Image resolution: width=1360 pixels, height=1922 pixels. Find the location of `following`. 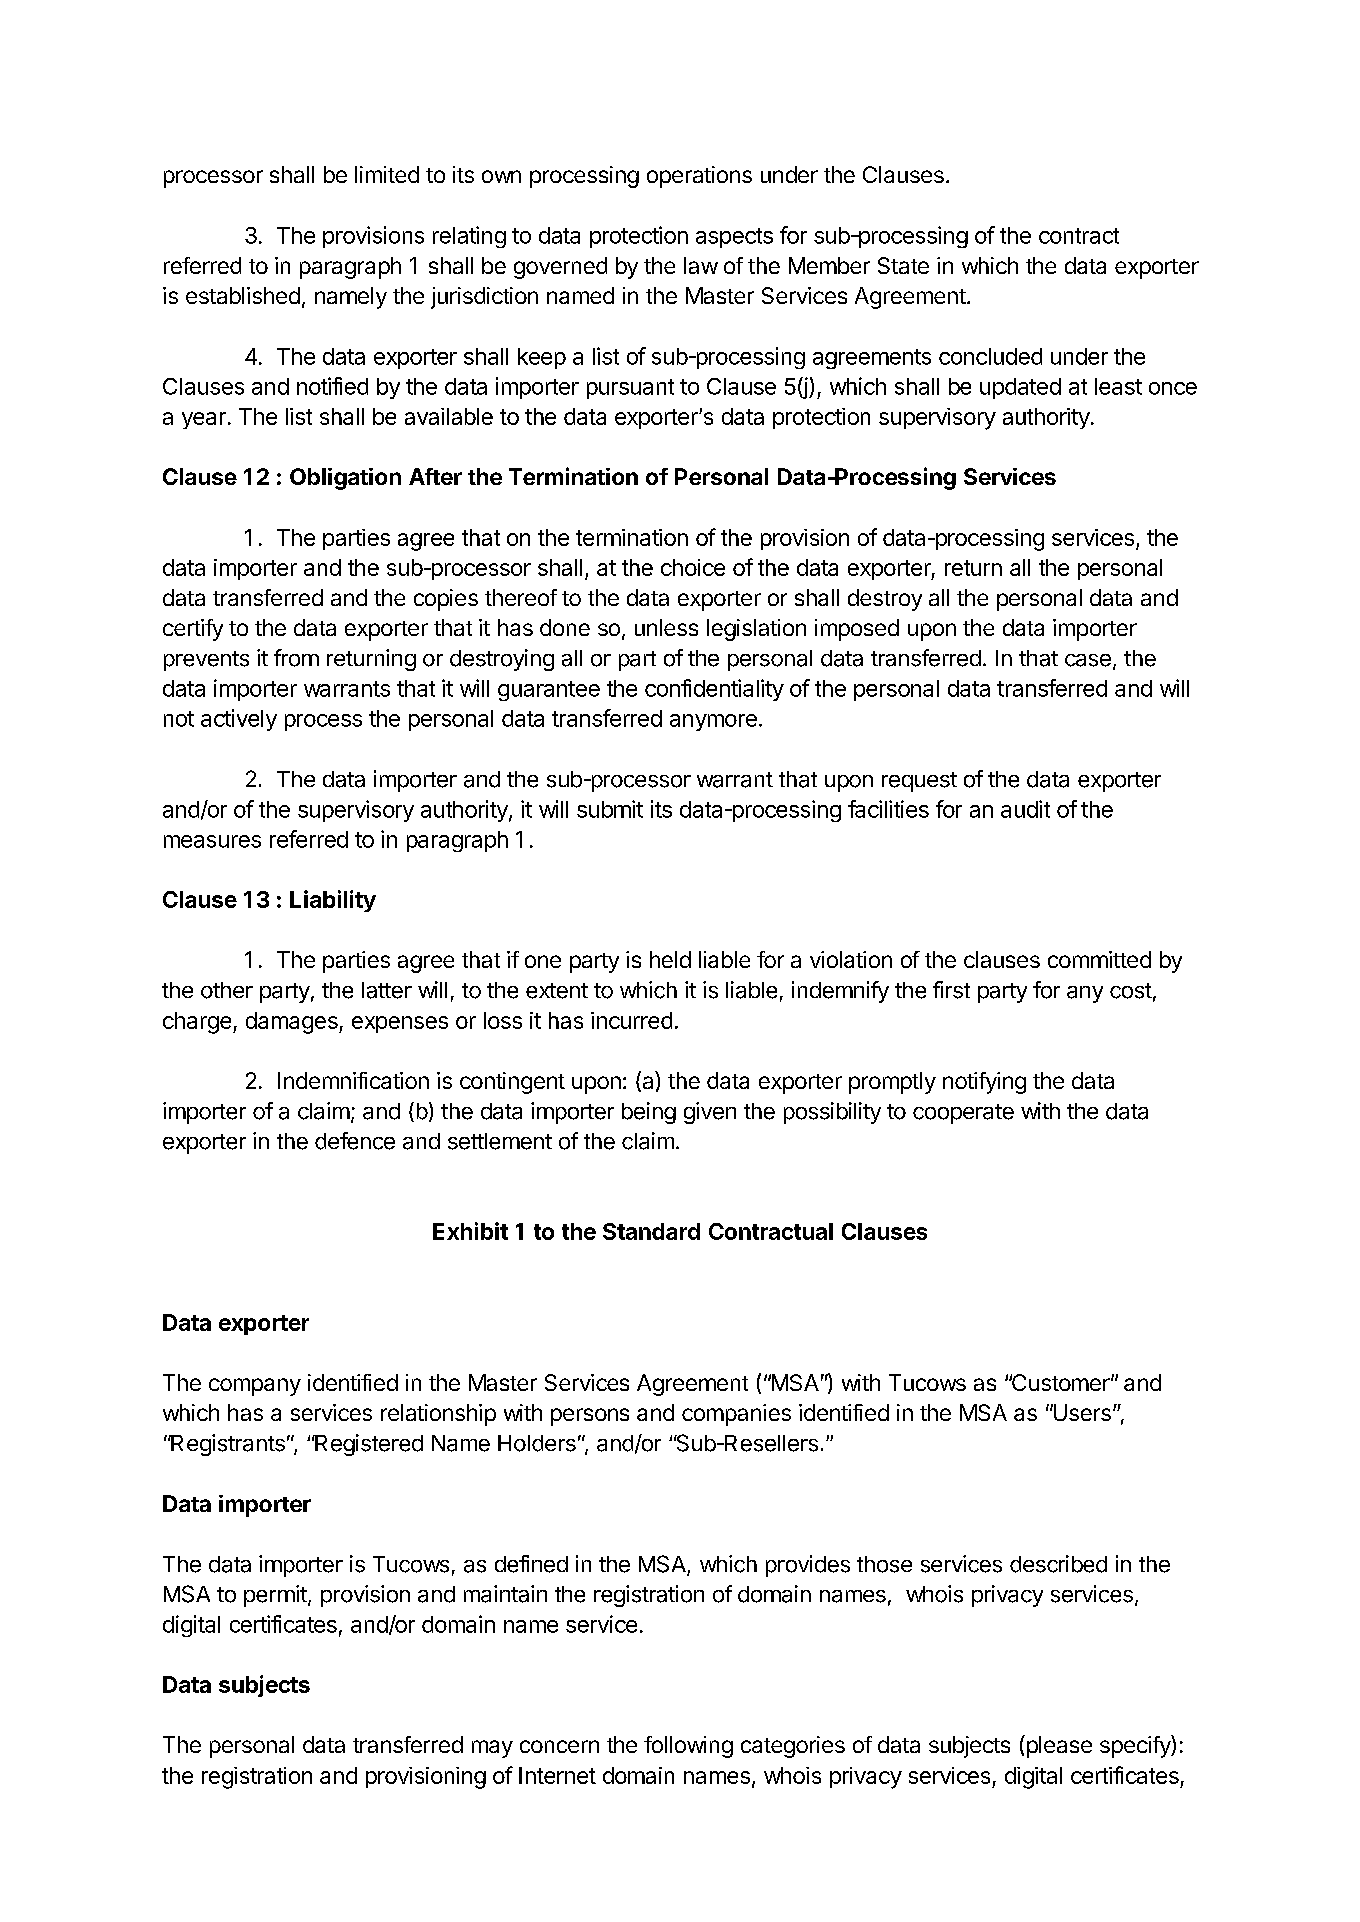

following is located at coordinates (688, 1747).
